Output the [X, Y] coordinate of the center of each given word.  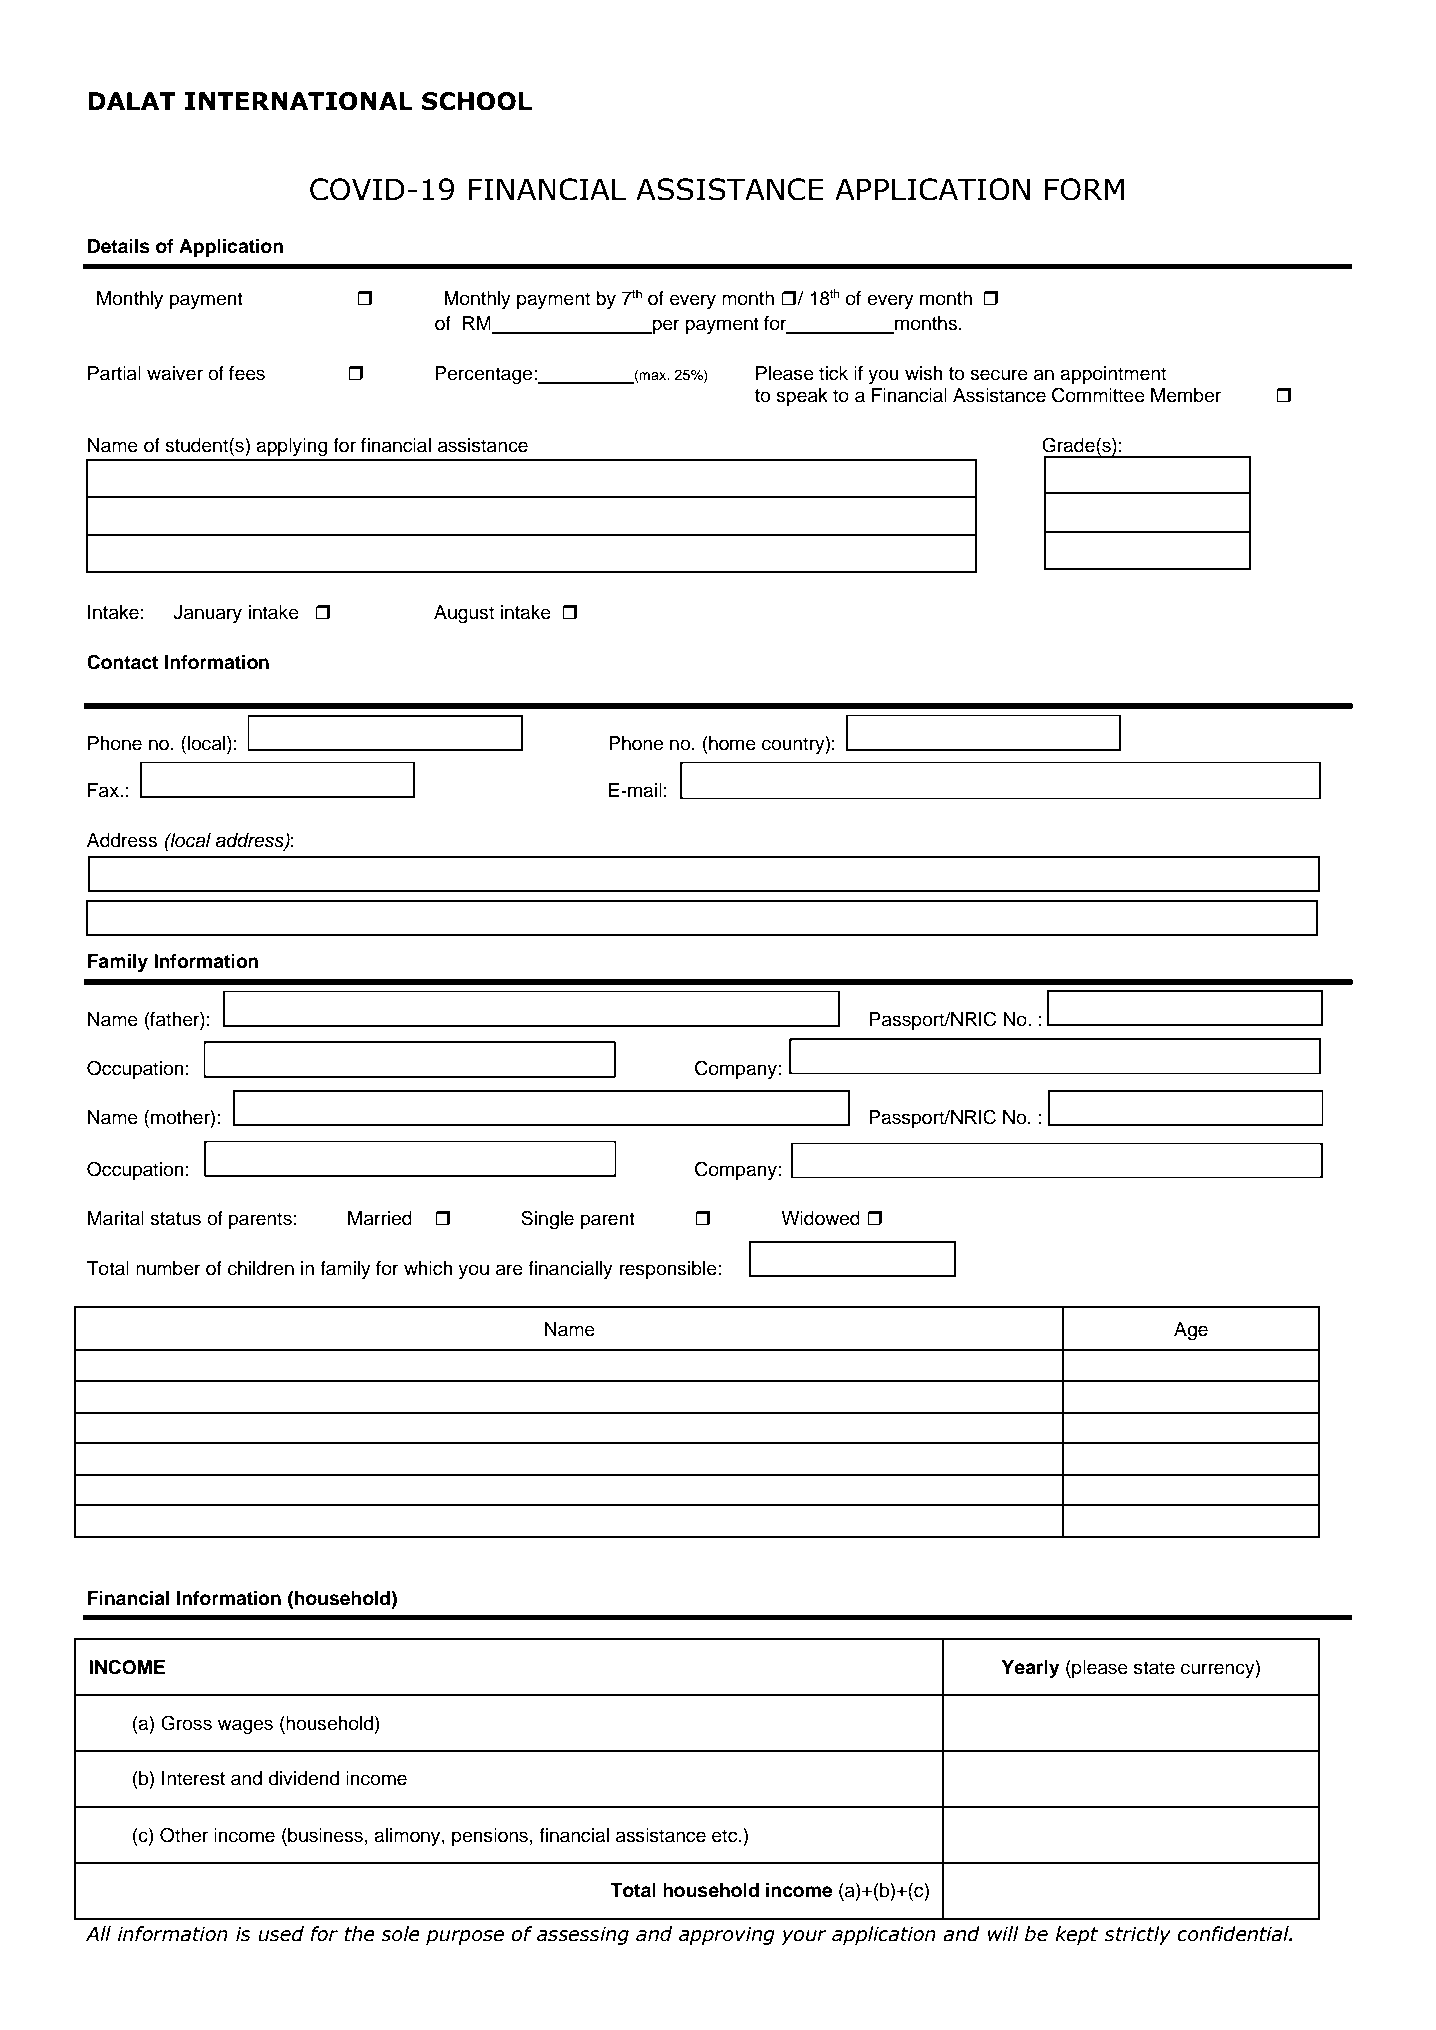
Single [547, 1220]
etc [726, 1836]
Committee [1098, 395]
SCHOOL [477, 101]
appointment [1113, 375]
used [281, 1934]
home [731, 743]
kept [1076, 1935]
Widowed [820, 1218]
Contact [122, 662]
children [261, 1268]
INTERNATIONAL [299, 101]
